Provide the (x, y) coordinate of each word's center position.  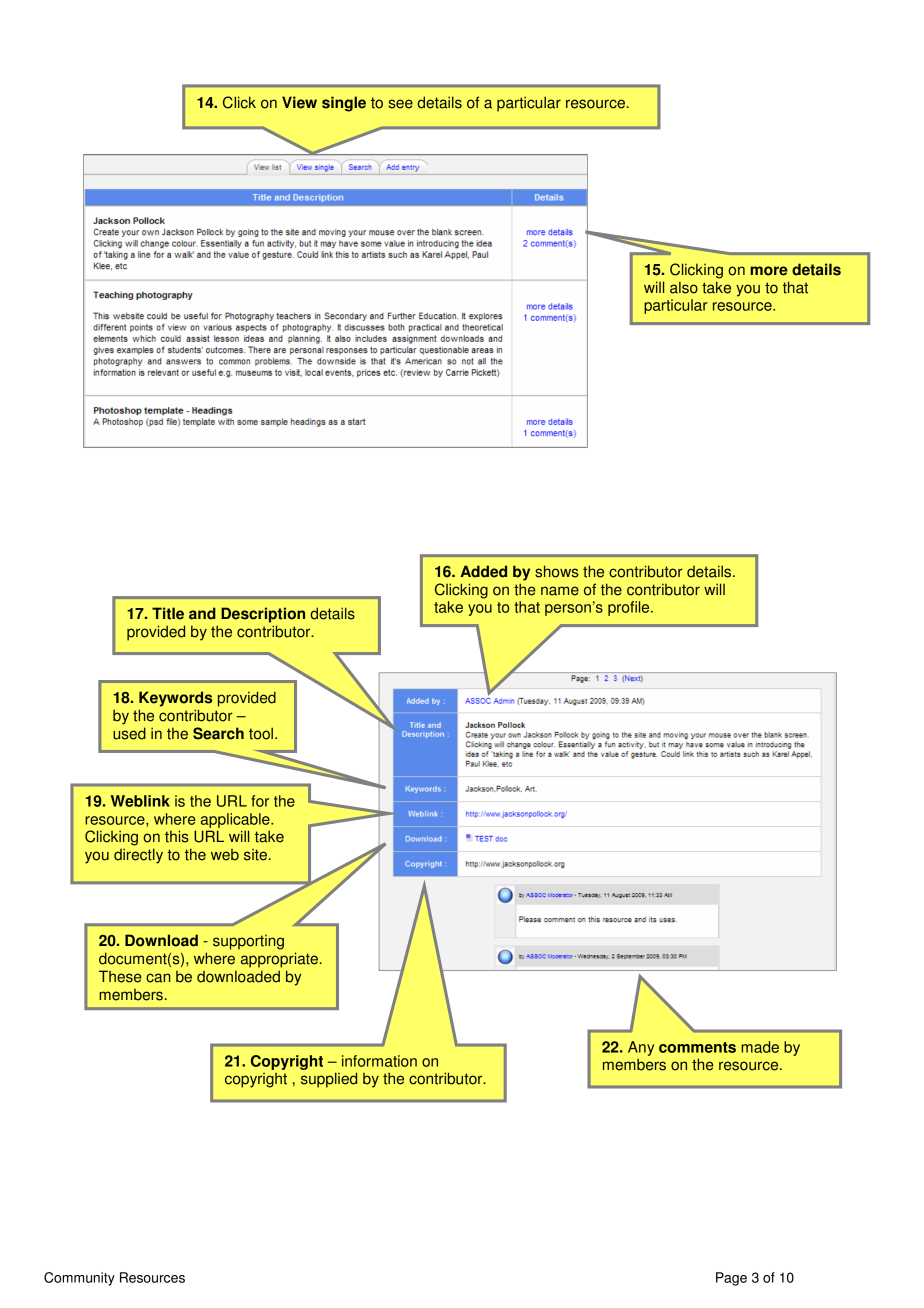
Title (168, 613)
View (299, 102)
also (684, 288)
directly (138, 856)
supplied (329, 1080)
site (255, 855)
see (401, 104)
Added (483, 571)
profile (630, 608)
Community (79, 1279)
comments (697, 1047)
